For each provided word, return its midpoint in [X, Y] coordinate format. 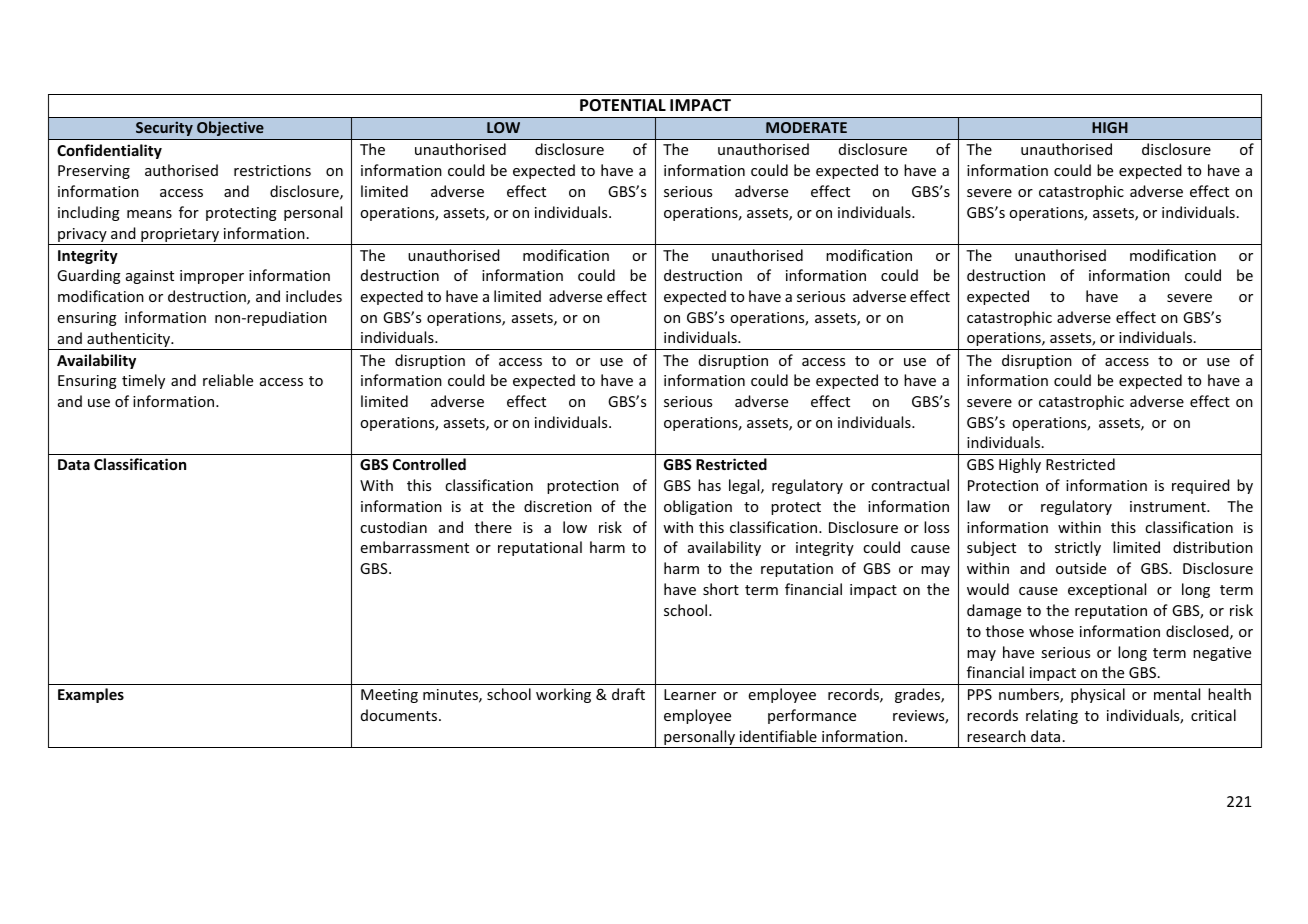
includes [314, 296]
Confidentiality [109, 151]
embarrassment [414, 547]
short [721, 589]
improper [212, 277]
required [1201, 486]
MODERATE [806, 127]
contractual [910, 485]
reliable [228, 380]
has [709, 485]
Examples [91, 695]
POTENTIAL [623, 105]
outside [1081, 568]
